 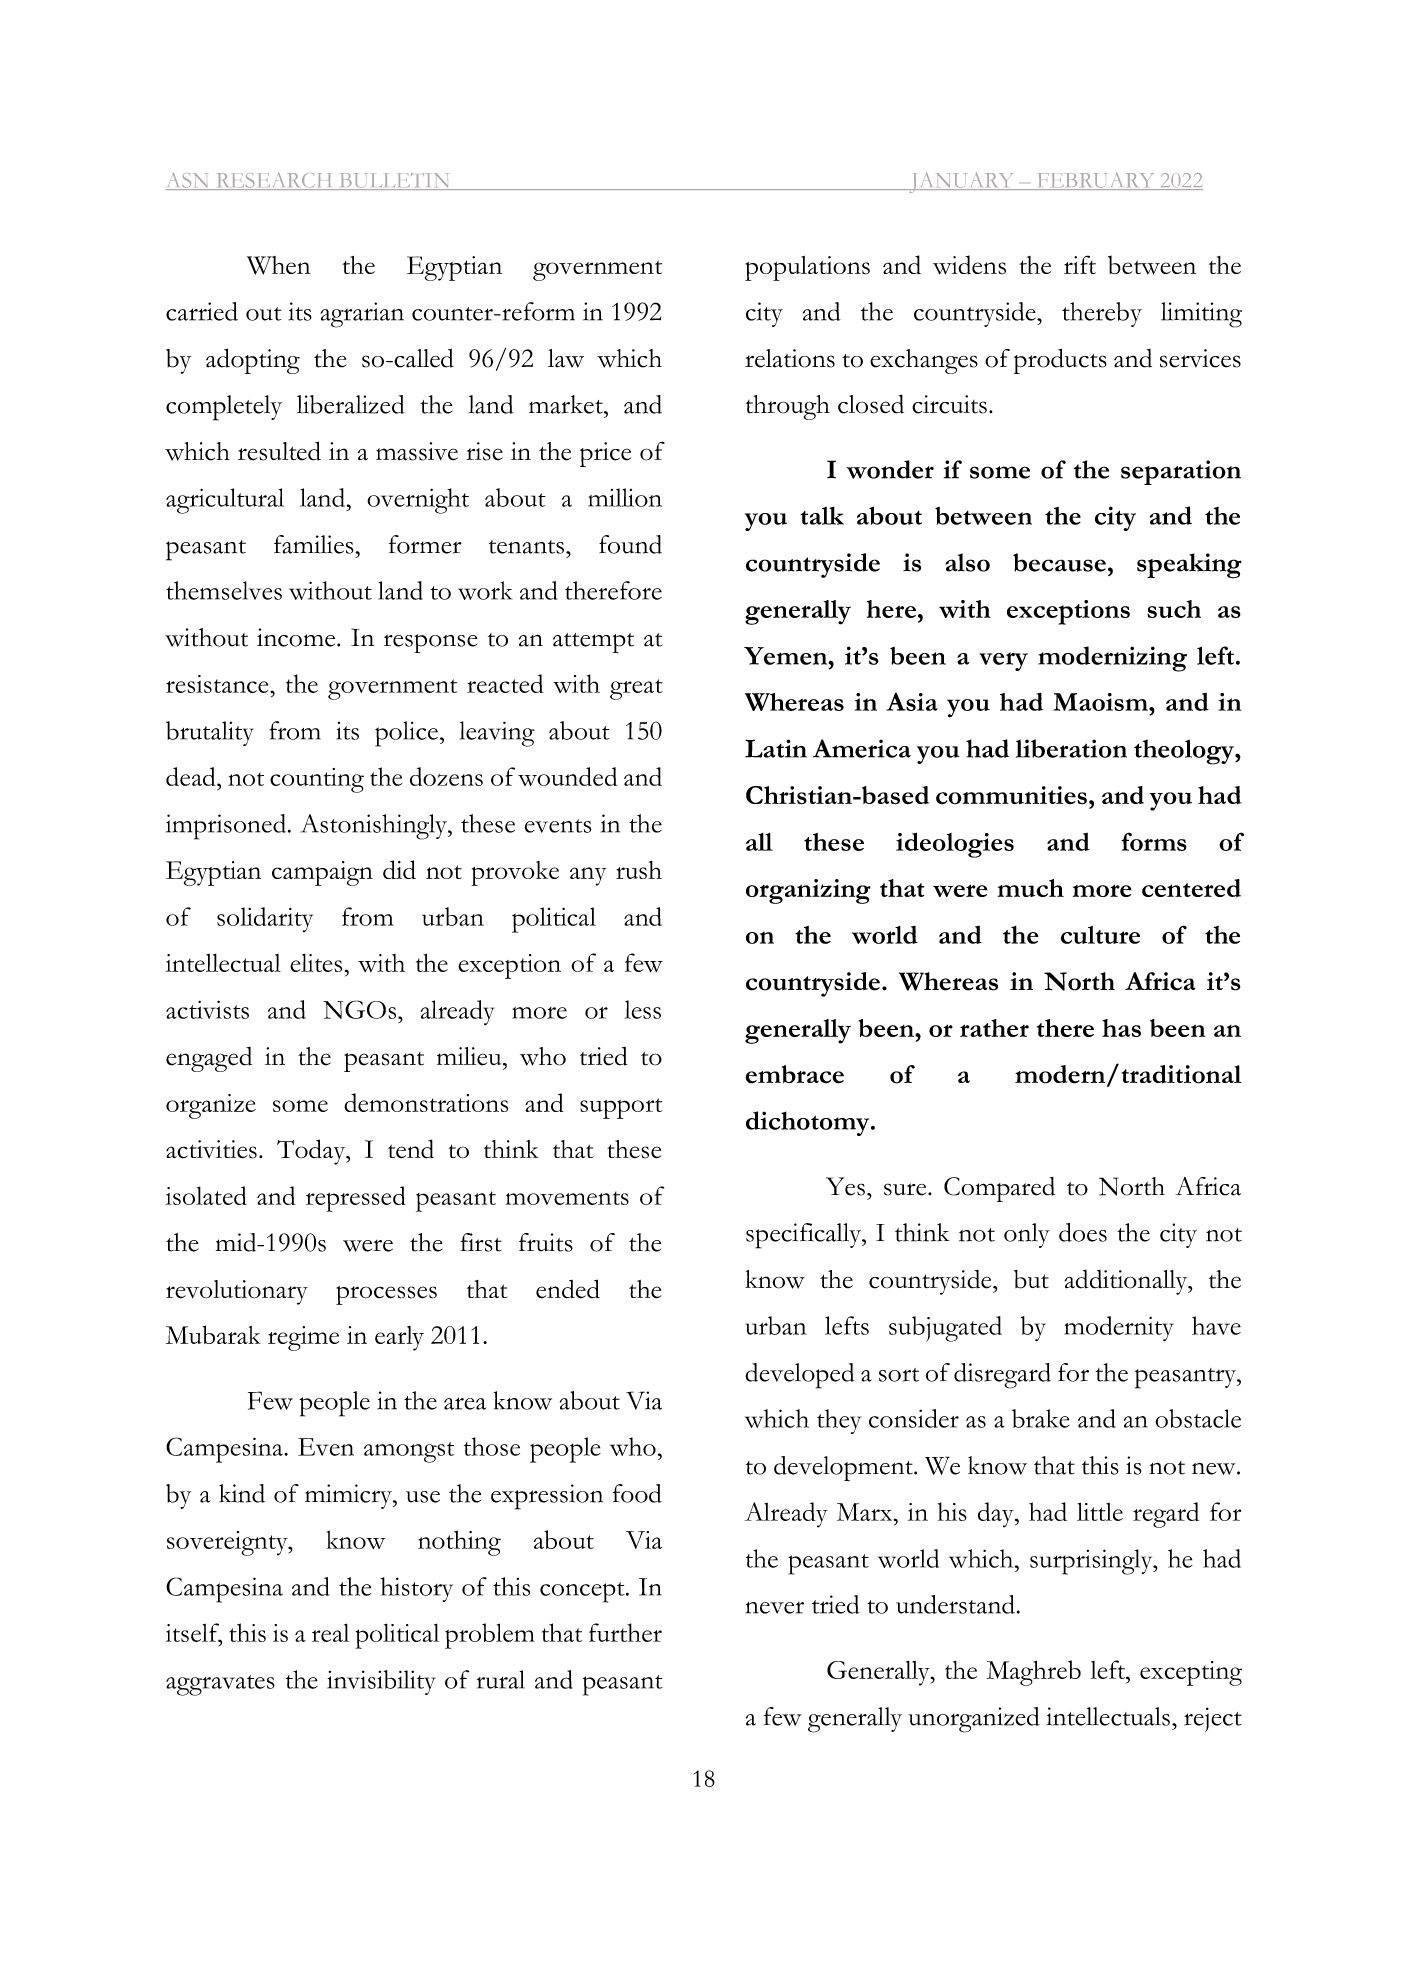 I want to click on counting, so click(x=317, y=780).
